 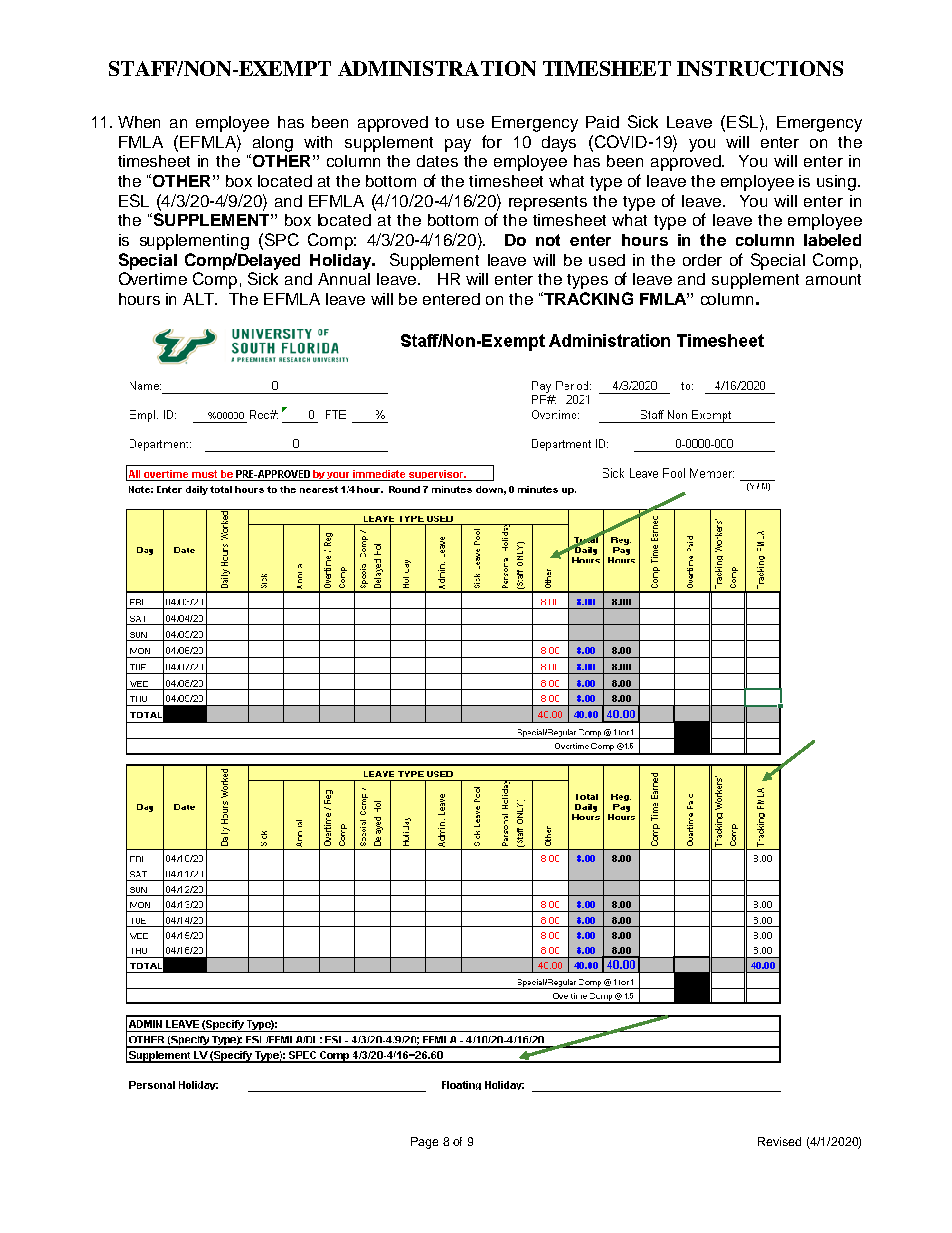 What do you see at coordinates (779, 1141) in the screenshot?
I see `Revised` at bounding box center [779, 1141].
